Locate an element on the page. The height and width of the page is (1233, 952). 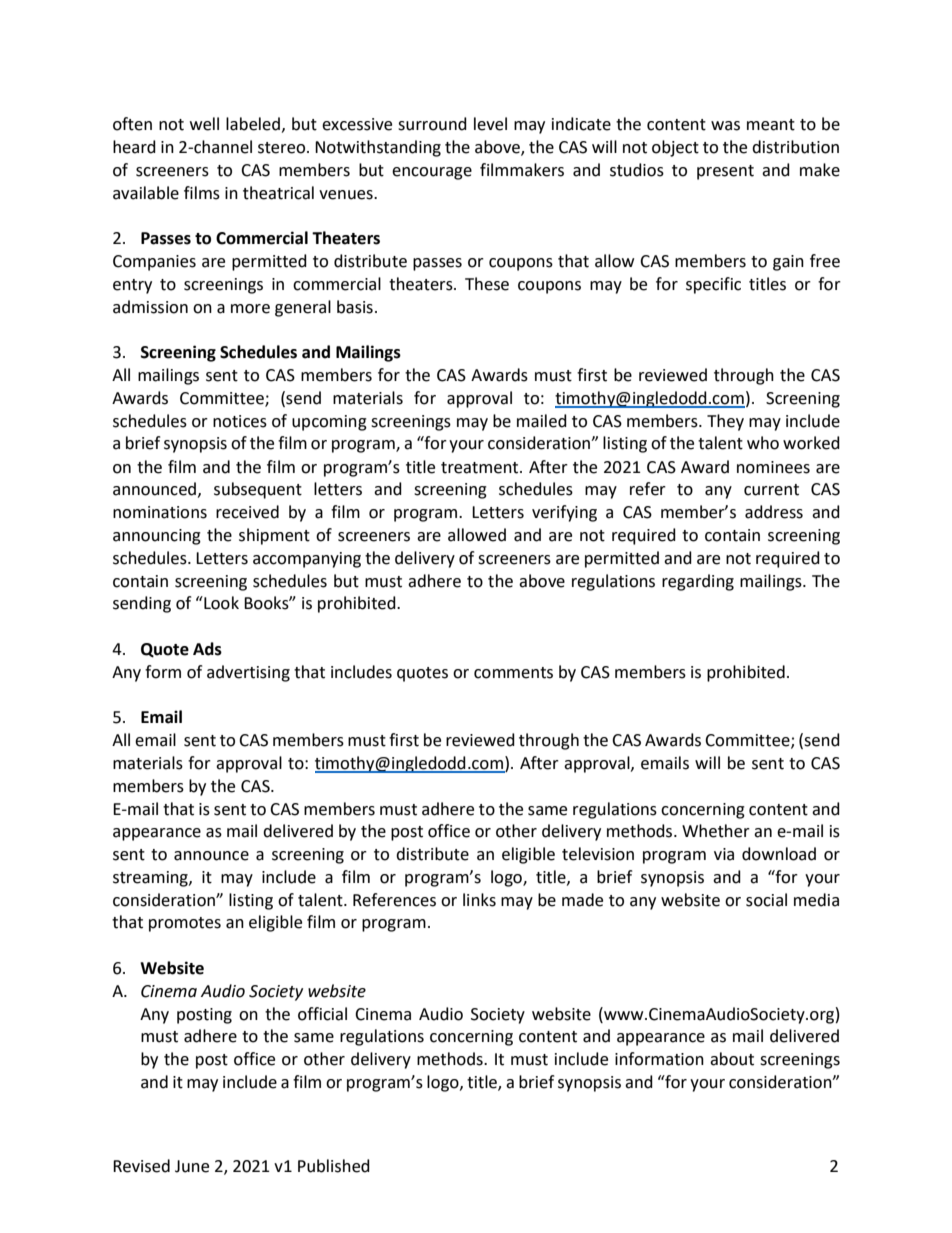
Published is located at coordinates (334, 1166).
